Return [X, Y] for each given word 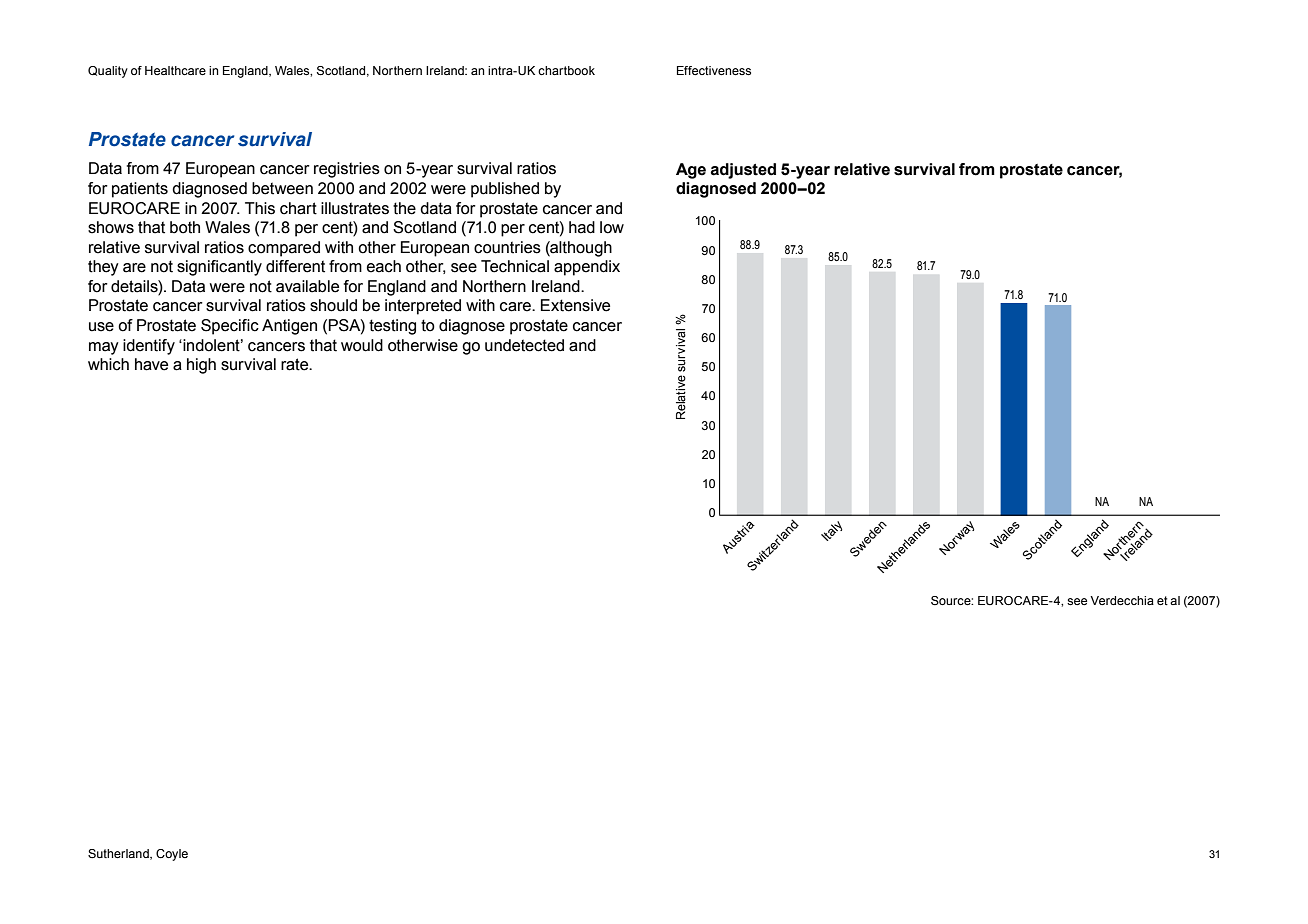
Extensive [575, 305]
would [362, 345]
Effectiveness [714, 70]
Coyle [172, 855]
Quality [108, 72]
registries [347, 170]
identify [149, 347]
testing [392, 327]
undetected [524, 345]
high [201, 366]
